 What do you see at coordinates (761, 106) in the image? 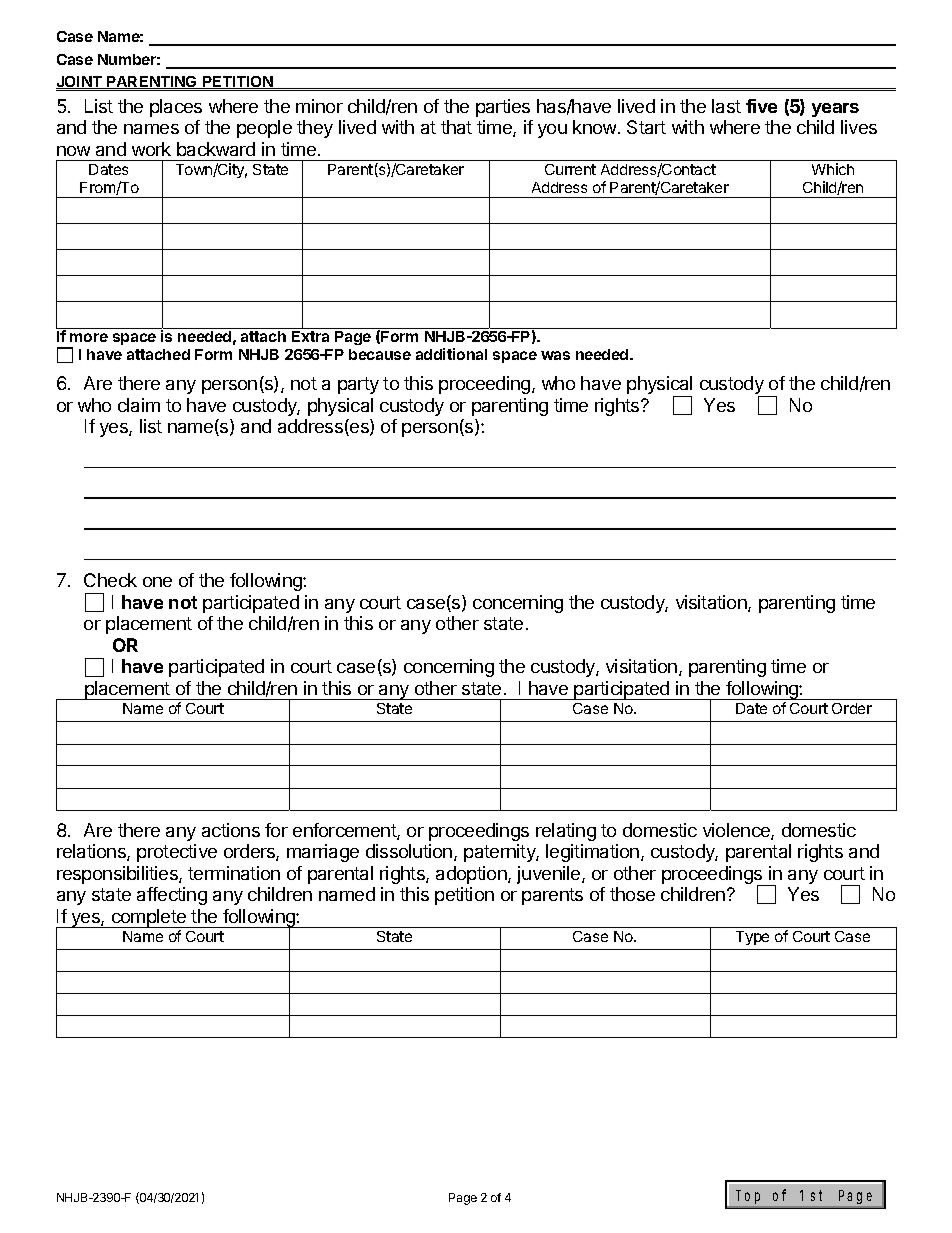
I see `five` at bounding box center [761, 106].
